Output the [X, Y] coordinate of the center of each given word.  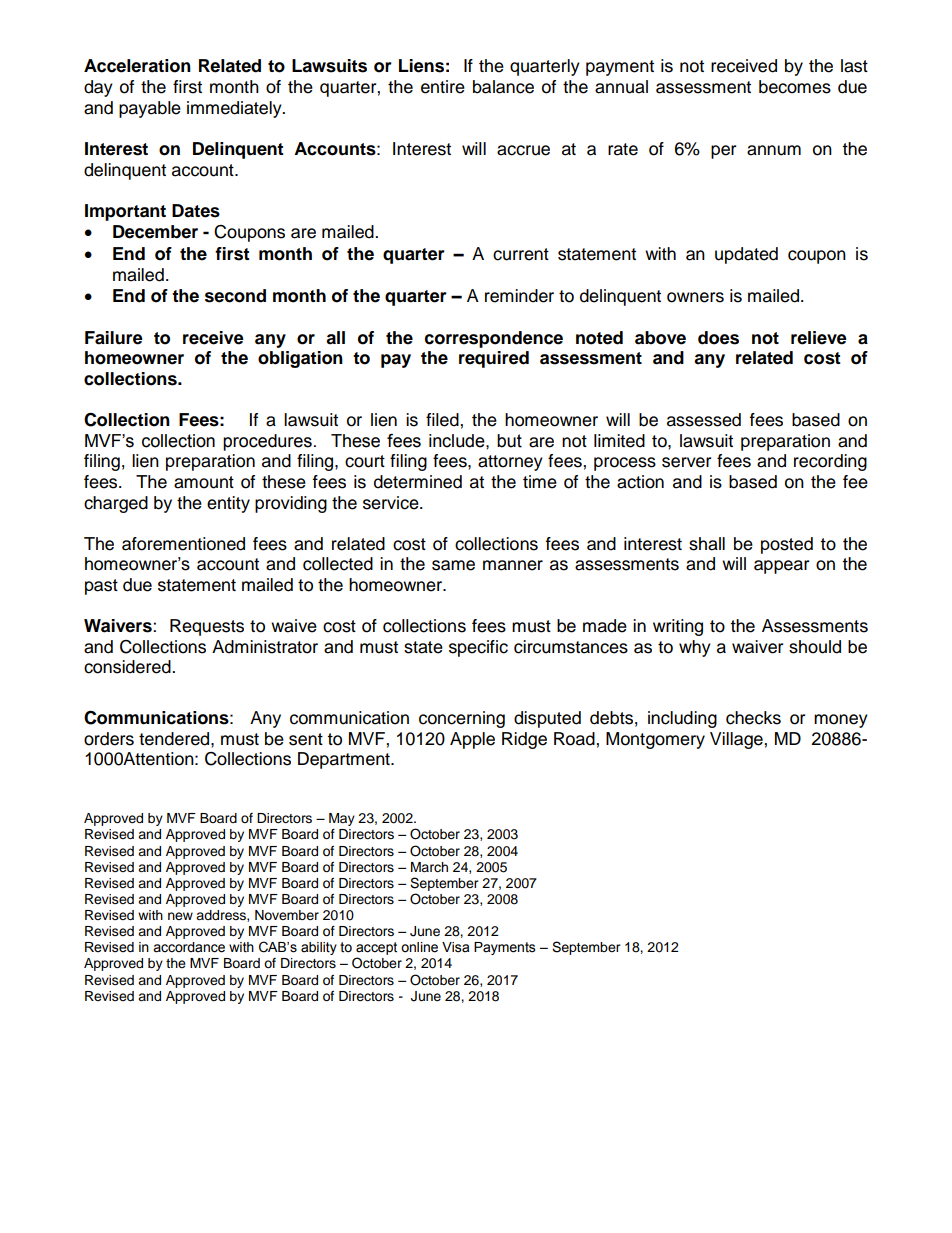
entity [228, 504]
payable [150, 109]
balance [503, 87]
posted [787, 545]
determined [418, 482]
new [180, 916]
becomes [795, 87]
